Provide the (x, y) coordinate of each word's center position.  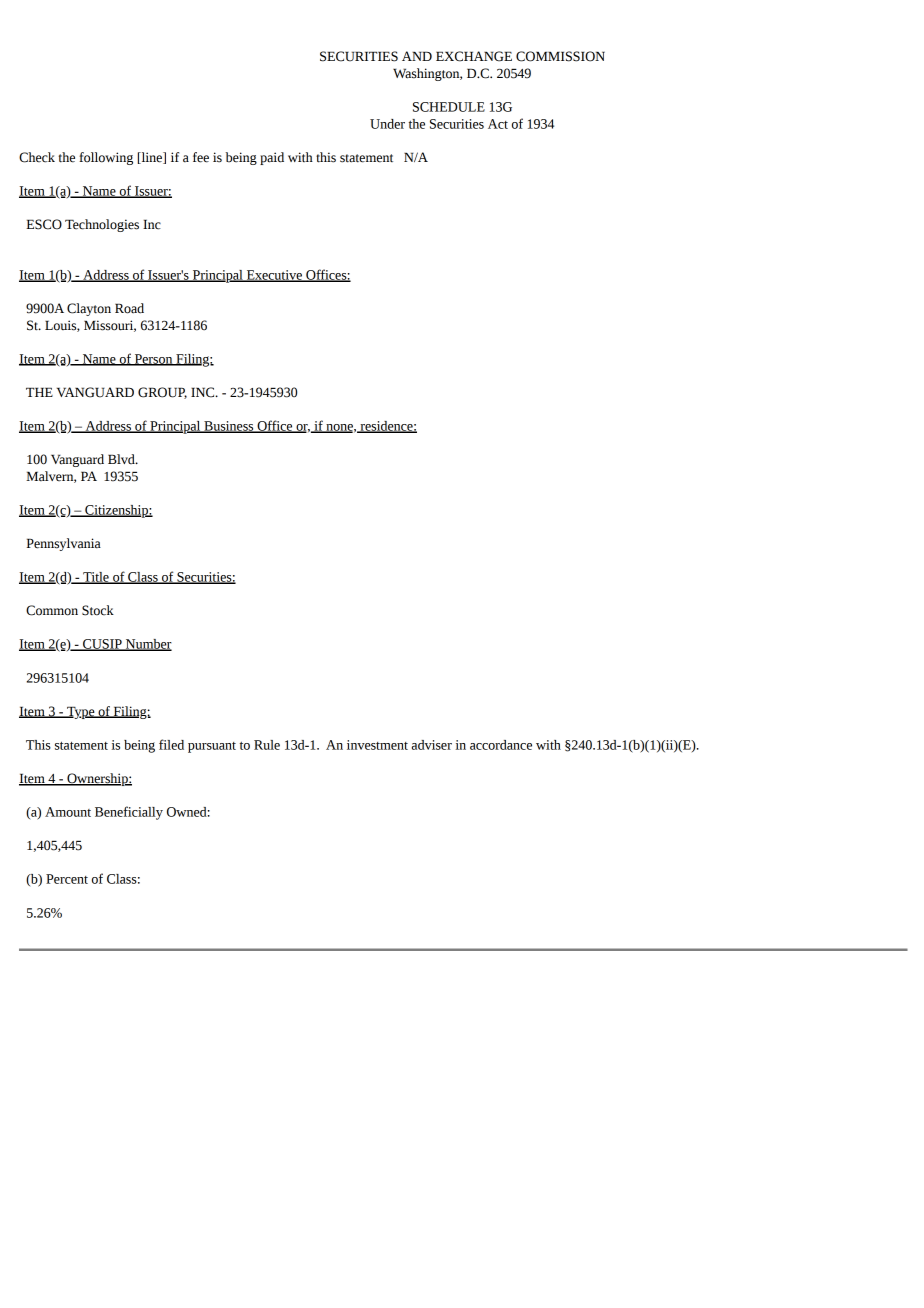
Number (148, 645)
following (106, 158)
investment (377, 745)
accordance (501, 745)
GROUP (162, 393)
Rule (267, 745)
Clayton (89, 309)
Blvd (122, 459)
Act (498, 124)
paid (272, 158)
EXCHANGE (474, 56)
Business (229, 427)
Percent (67, 879)
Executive (274, 276)
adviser (432, 745)
